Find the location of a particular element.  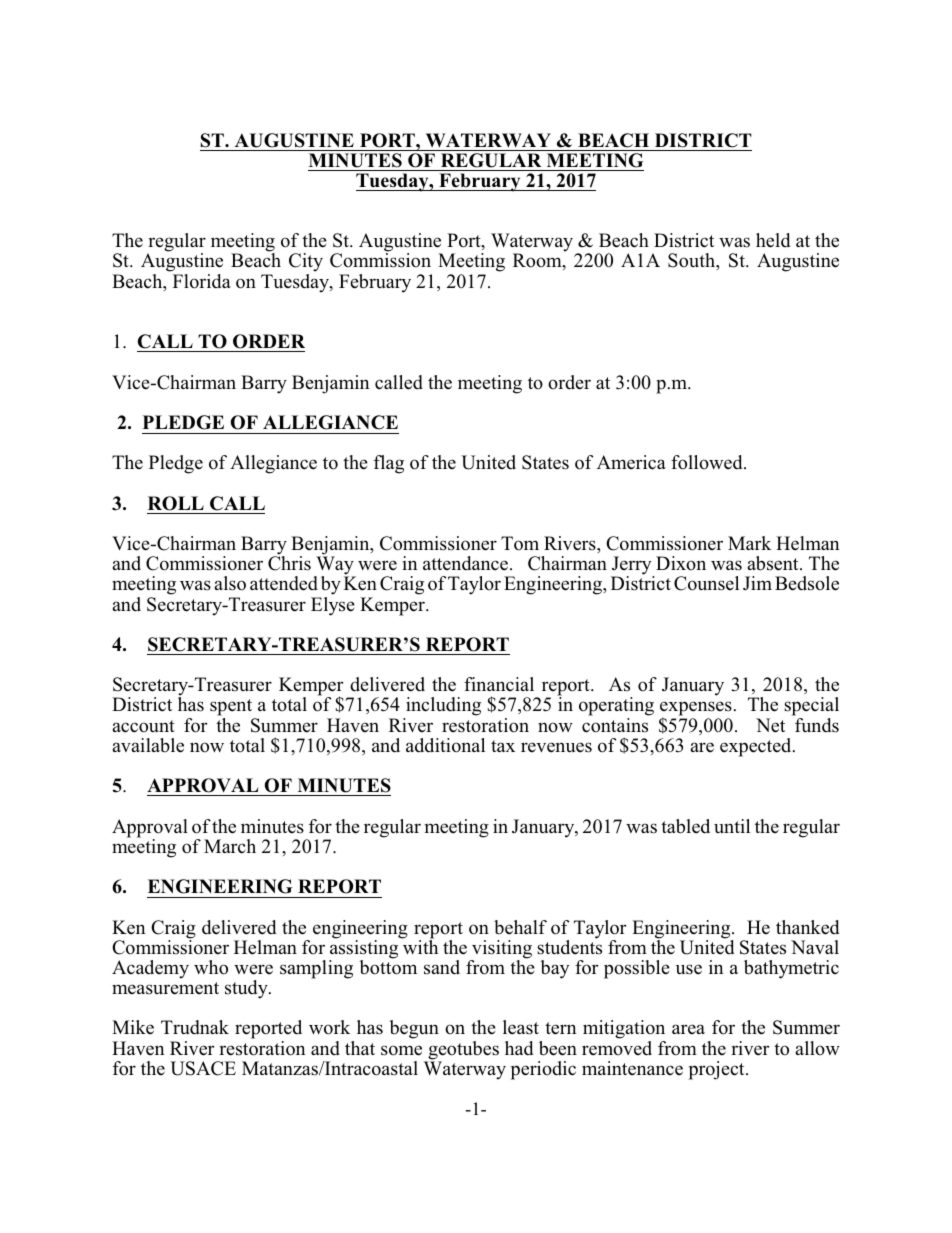

project is located at coordinates (718, 1070).
